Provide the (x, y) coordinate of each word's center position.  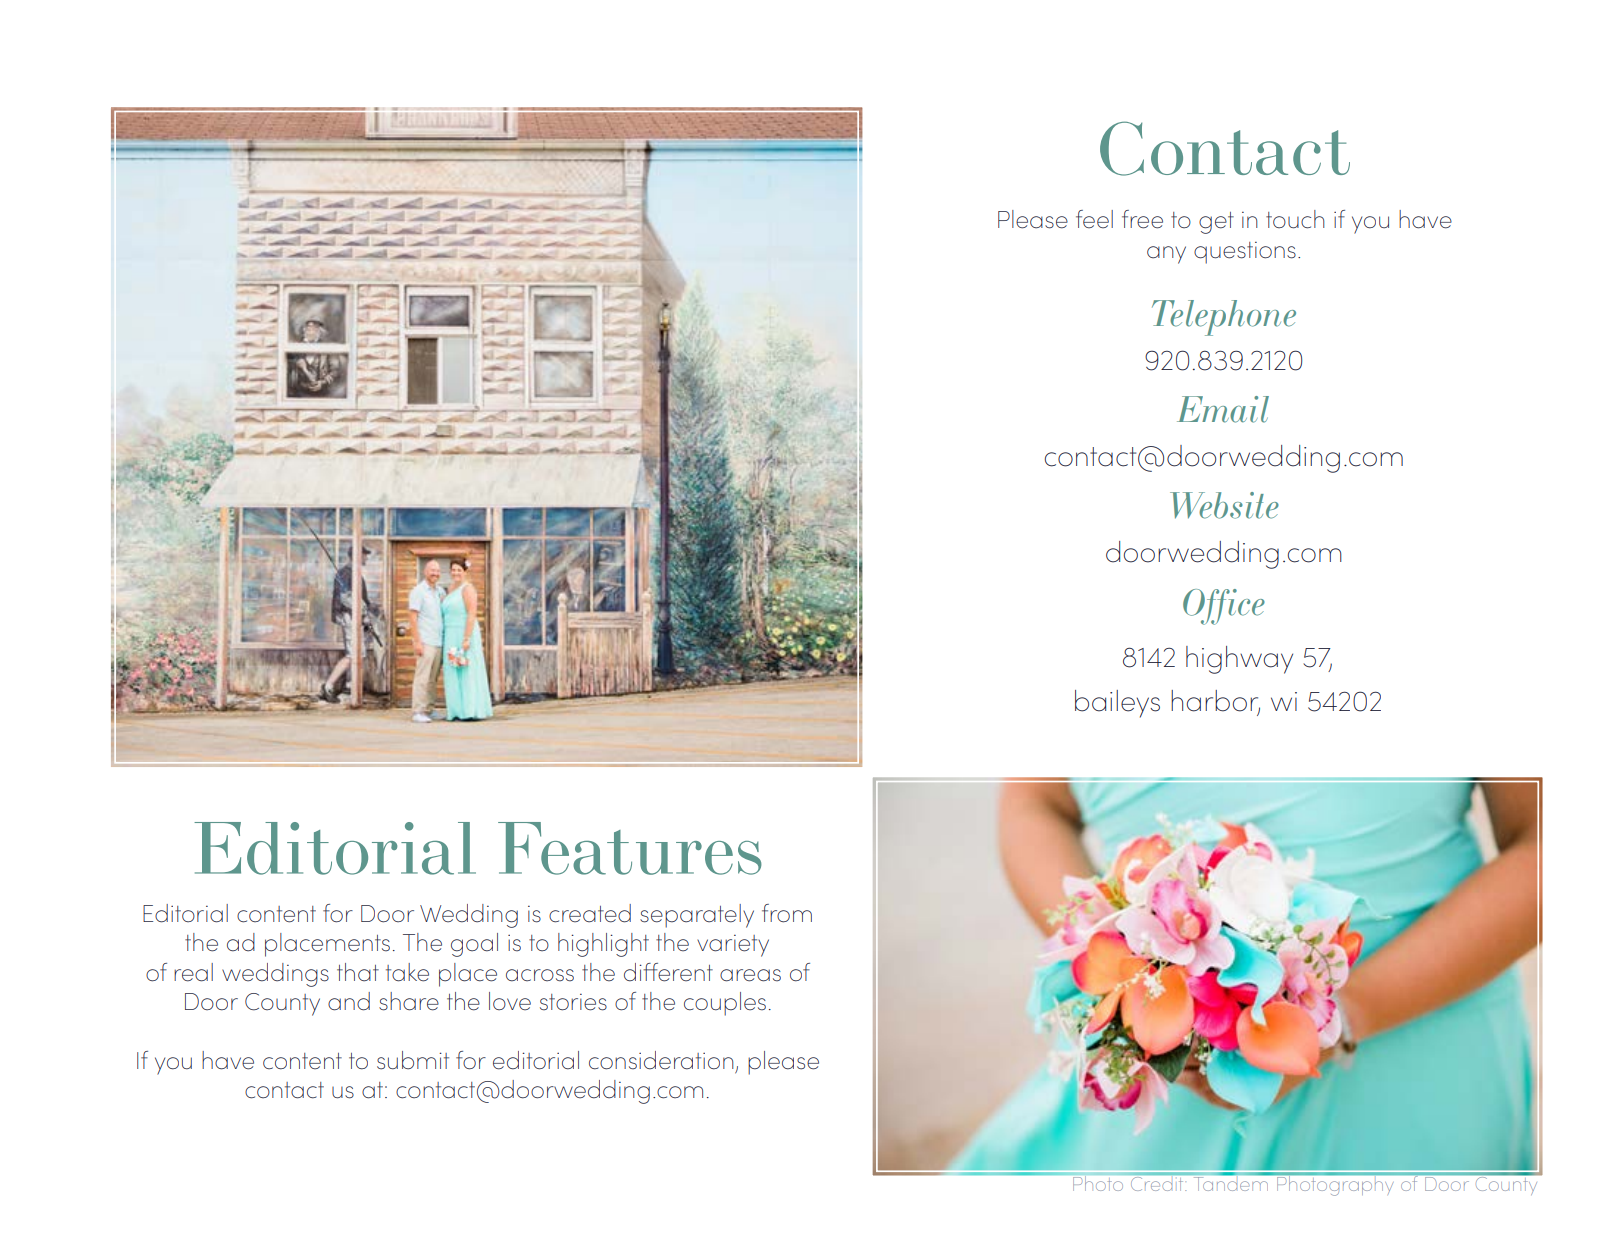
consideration (661, 1060)
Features (630, 848)
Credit (1157, 1182)
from (787, 913)
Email (1223, 409)
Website (1224, 505)
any (1166, 255)
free (1142, 219)
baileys (1117, 704)
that (358, 972)
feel (1094, 219)
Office (1224, 607)
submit (413, 1060)
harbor (1215, 702)
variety (733, 946)
